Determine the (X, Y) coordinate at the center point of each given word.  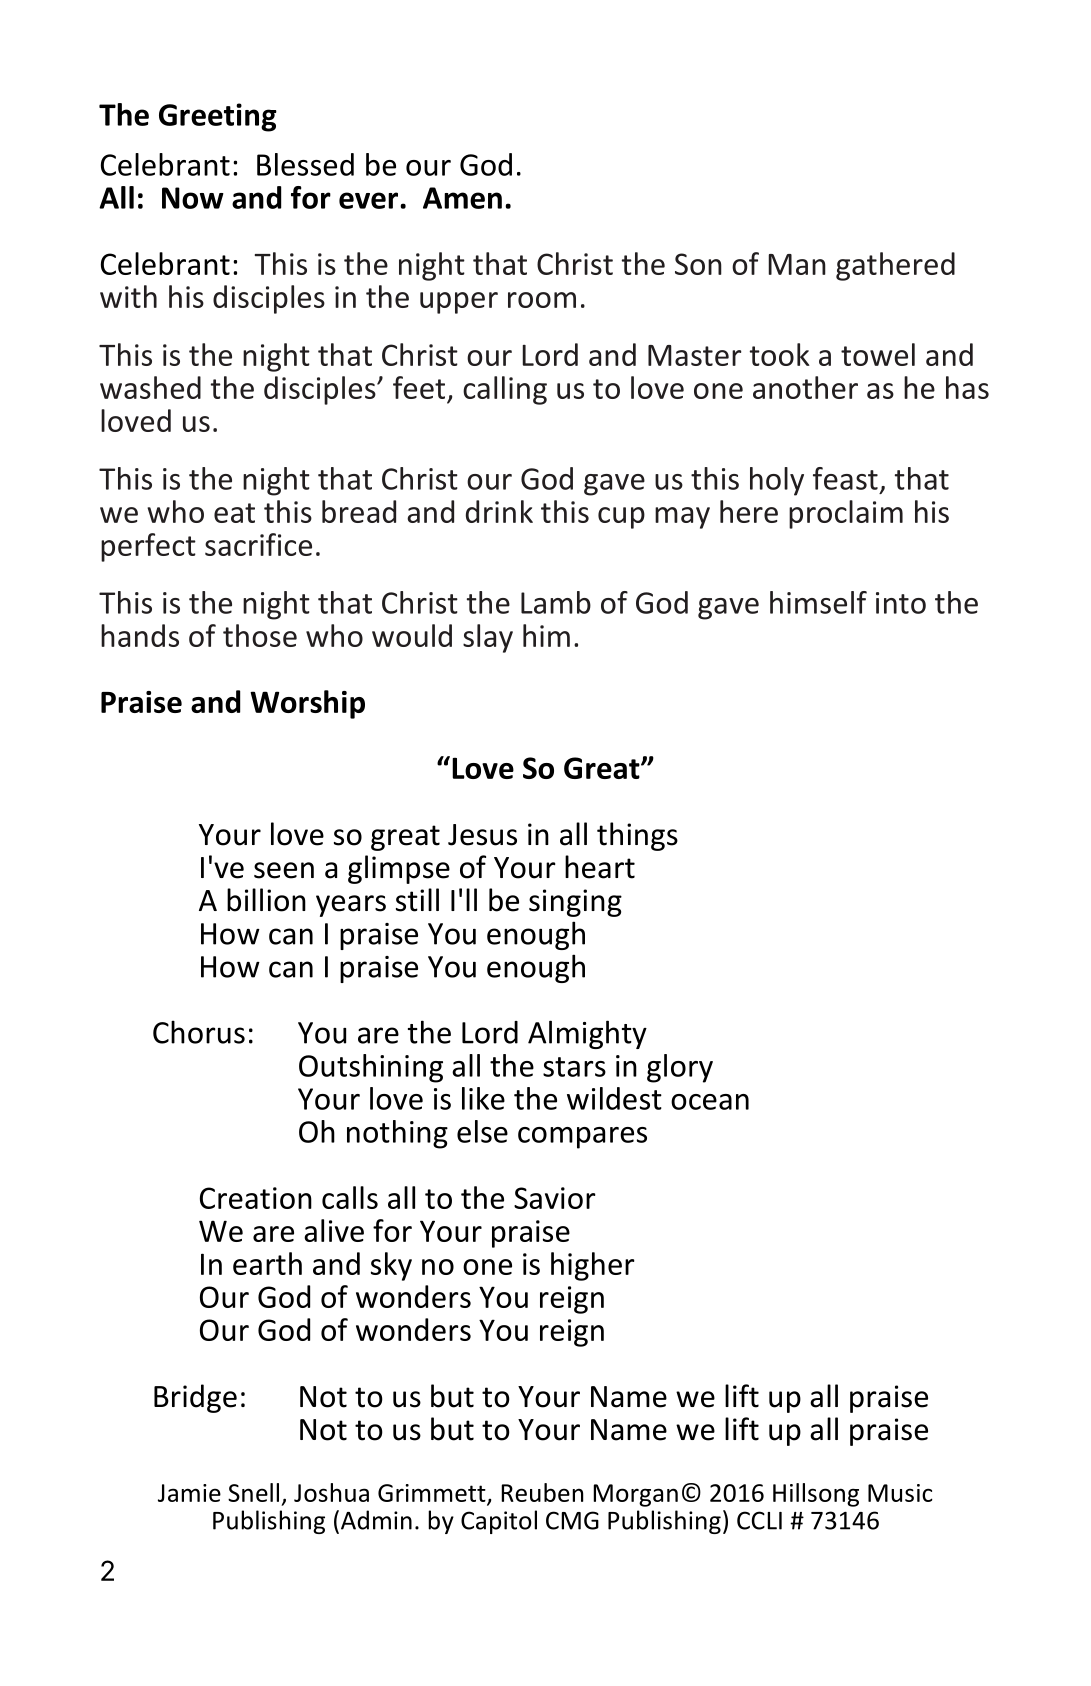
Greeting (218, 117)
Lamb (556, 602)
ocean (710, 1102)
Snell (253, 1492)
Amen (462, 198)
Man (797, 264)
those (260, 635)
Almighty (587, 1034)
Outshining (371, 1068)
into (901, 603)
